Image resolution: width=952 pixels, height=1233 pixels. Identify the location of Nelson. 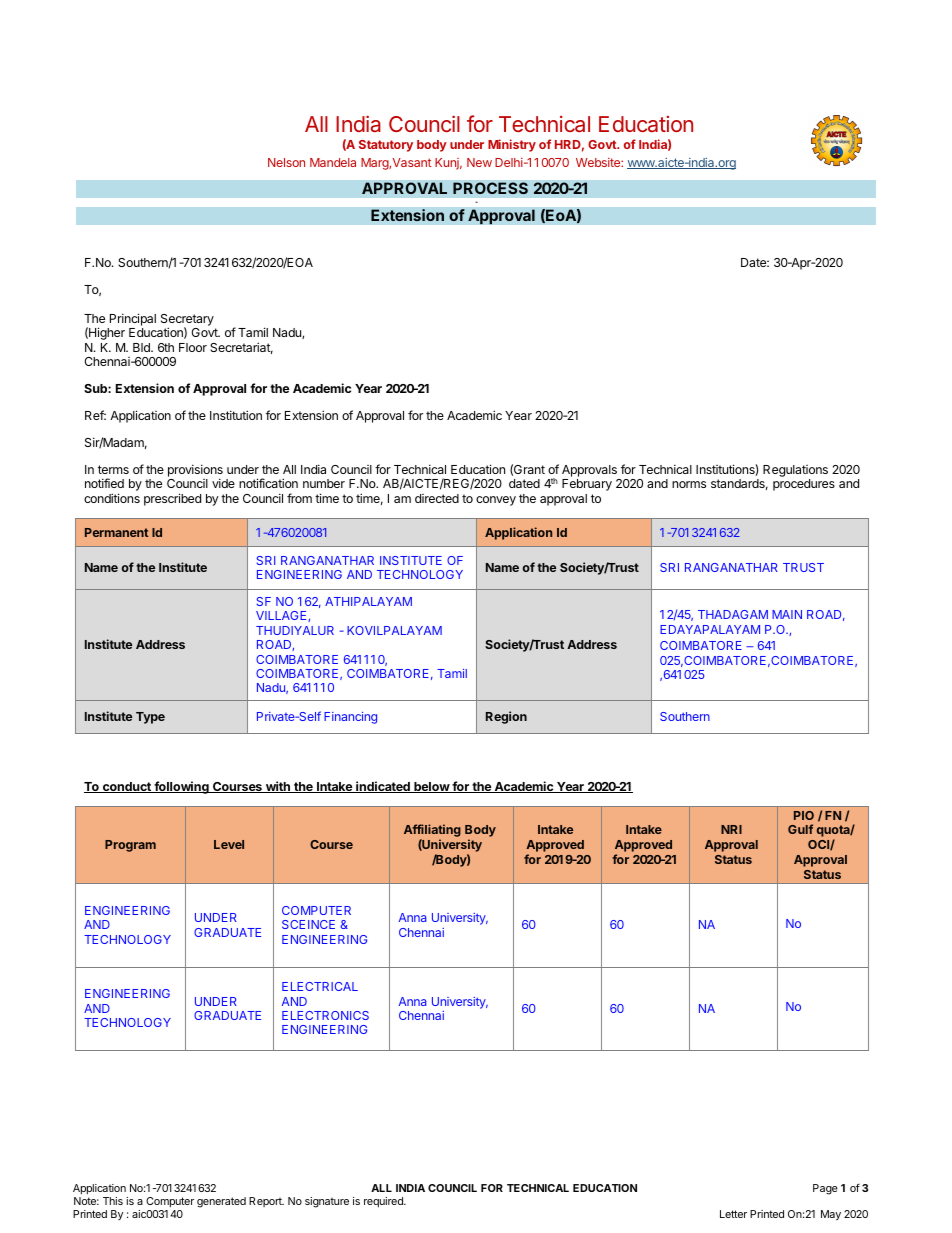
(286, 162).
